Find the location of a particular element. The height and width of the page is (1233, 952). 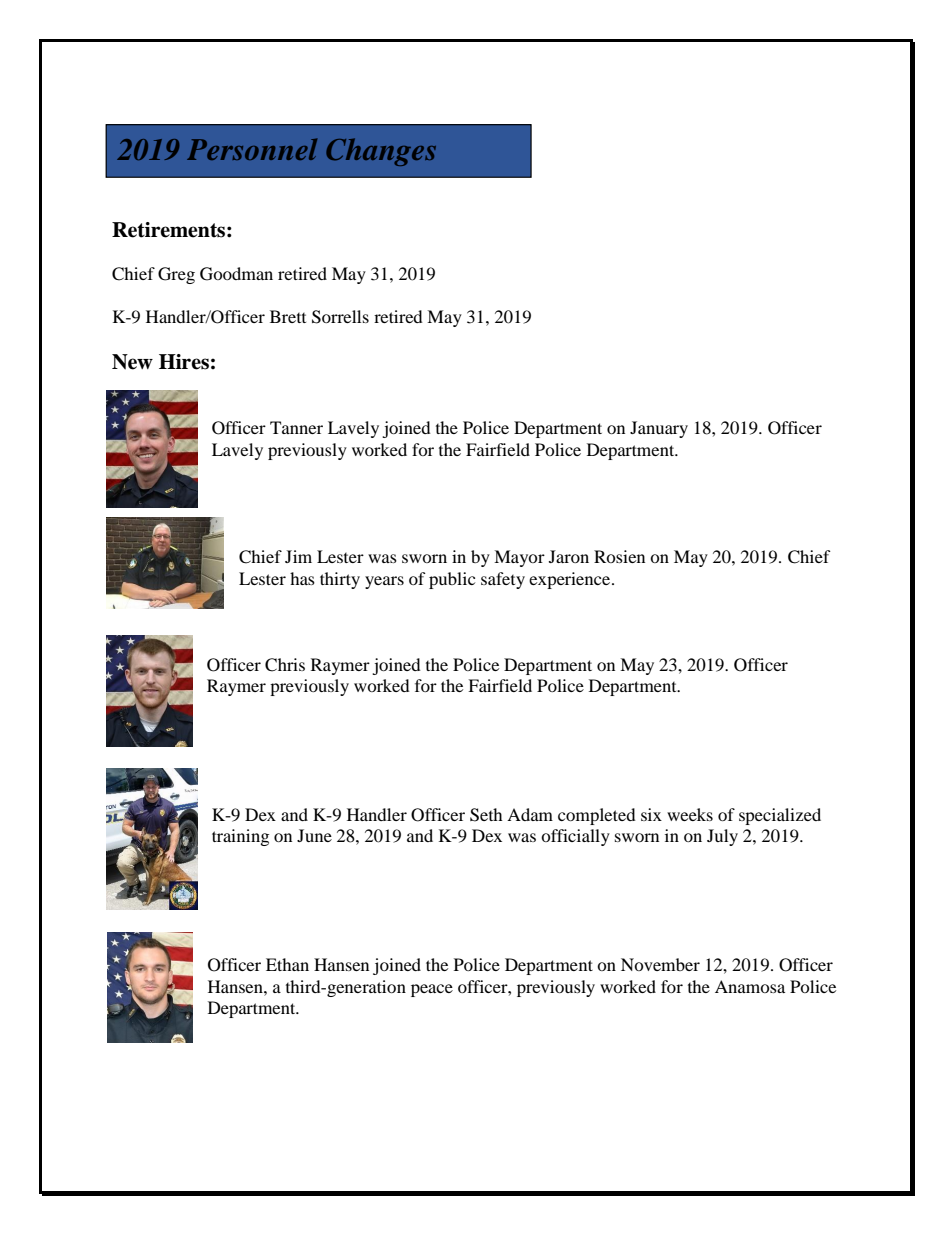

Jim is located at coordinates (298, 556).
